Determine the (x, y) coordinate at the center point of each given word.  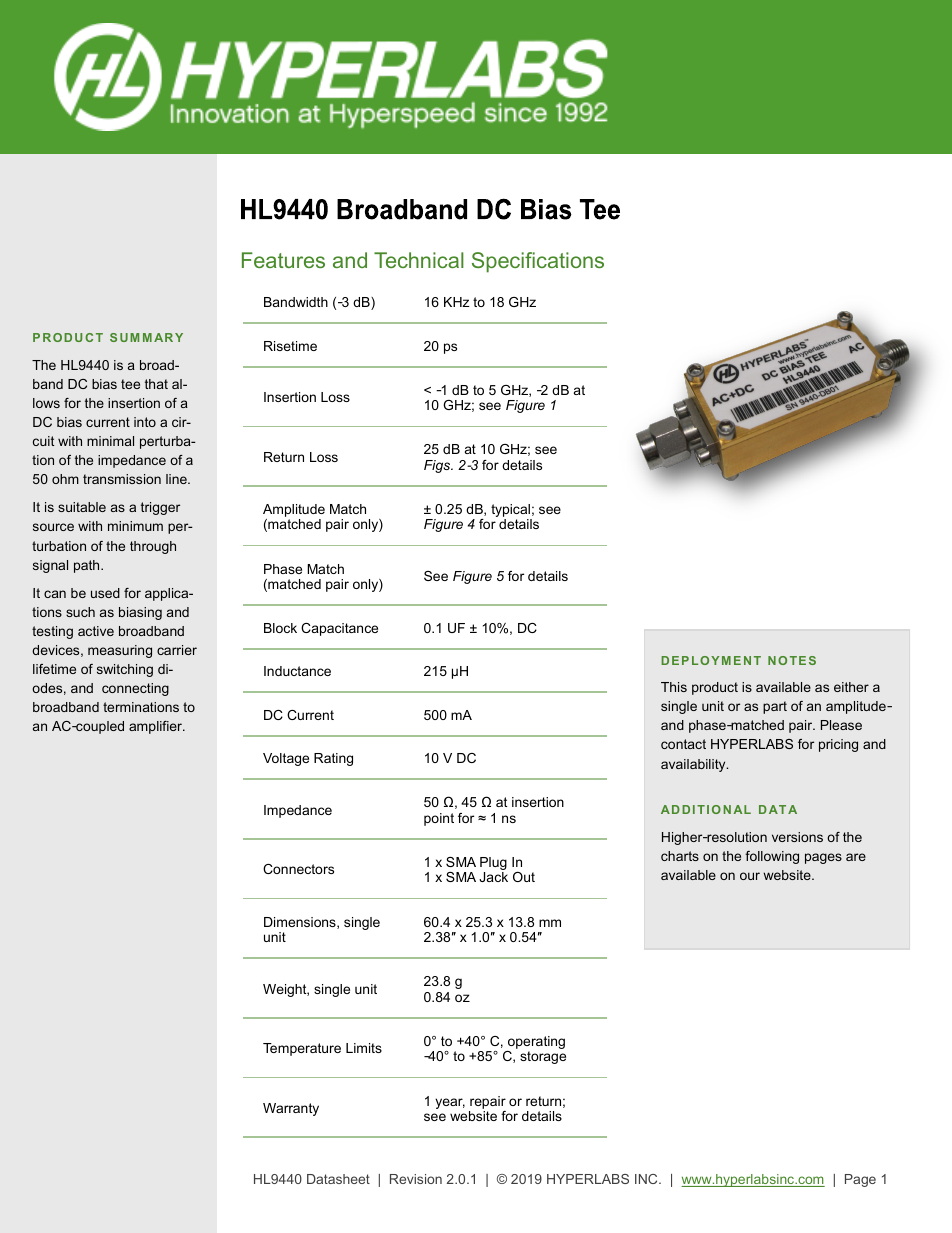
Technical (419, 260)
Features (283, 260)
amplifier (157, 727)
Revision (416, 1179)
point (439, 819)
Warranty (291, 1109)
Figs (438, 466)
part (775, 707)
